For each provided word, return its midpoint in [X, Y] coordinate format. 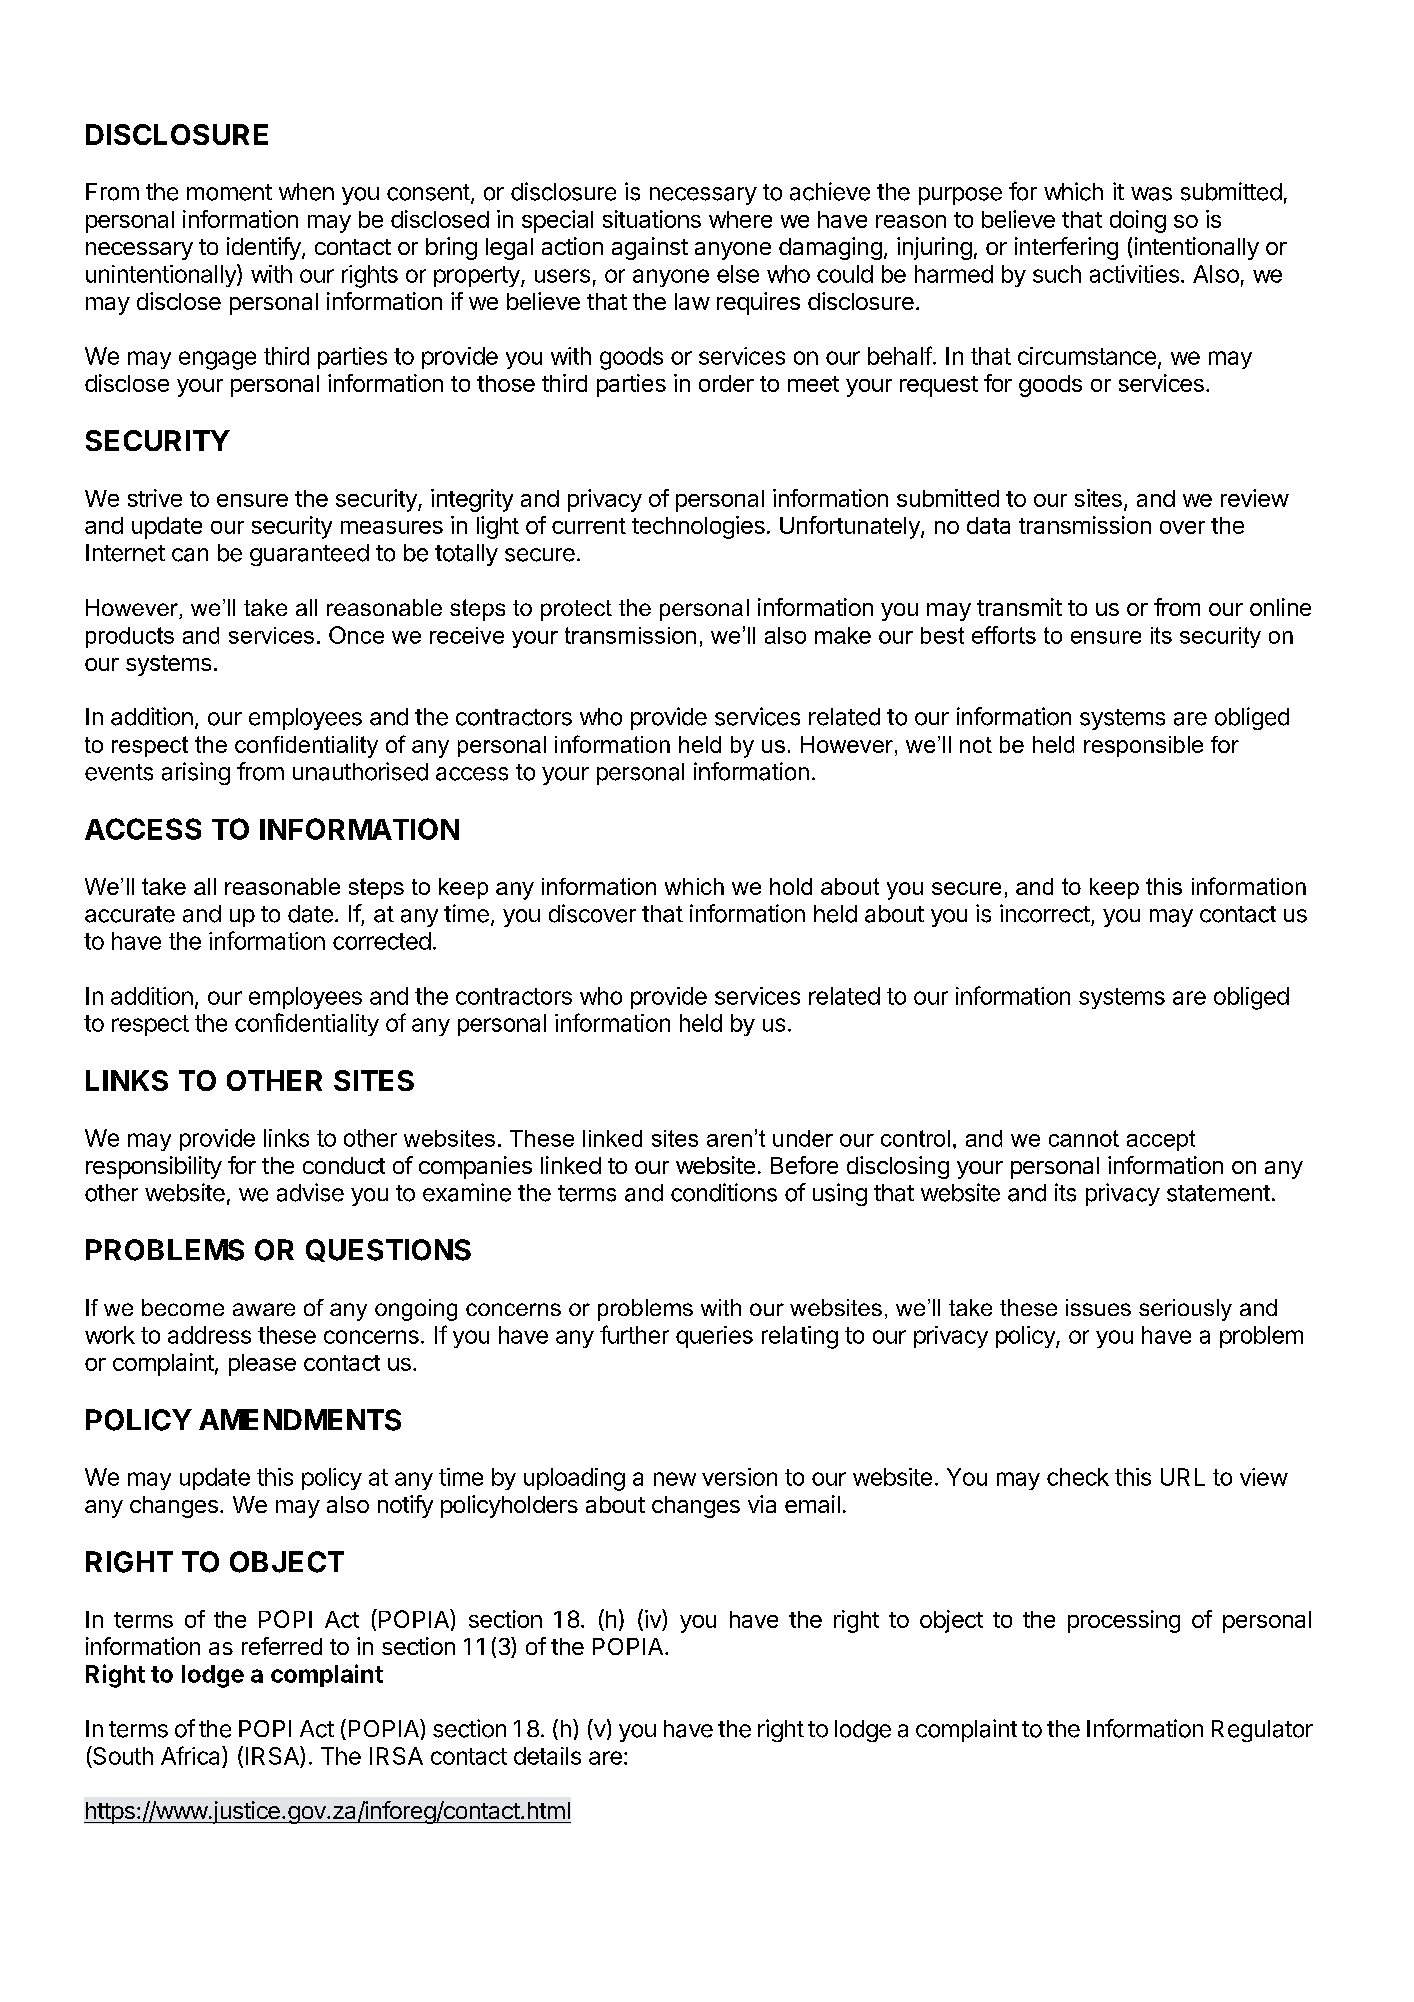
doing [1138, 221]
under [803, 1138]
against [650, 248]
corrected [382, 941]
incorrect [1045, 913]
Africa [192, 1755]
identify [265, 248]
